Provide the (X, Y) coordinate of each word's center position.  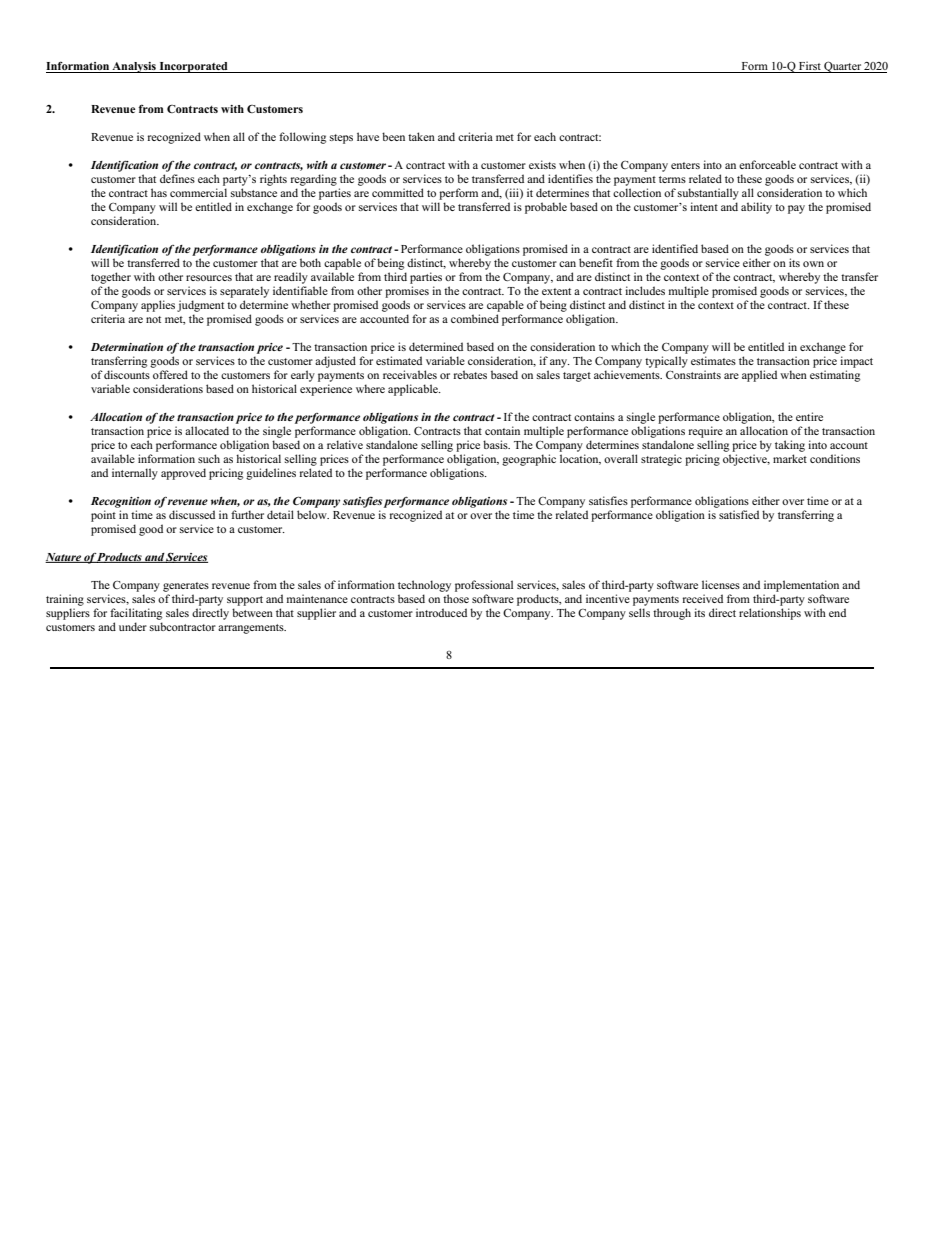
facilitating (136, 614)
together (111, 278)
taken (421, 136)
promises (407, 292)
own (813, 264)
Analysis (134, 67)
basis (496, 444)
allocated (207, 430)
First (810, 65)
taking (790, 446)
